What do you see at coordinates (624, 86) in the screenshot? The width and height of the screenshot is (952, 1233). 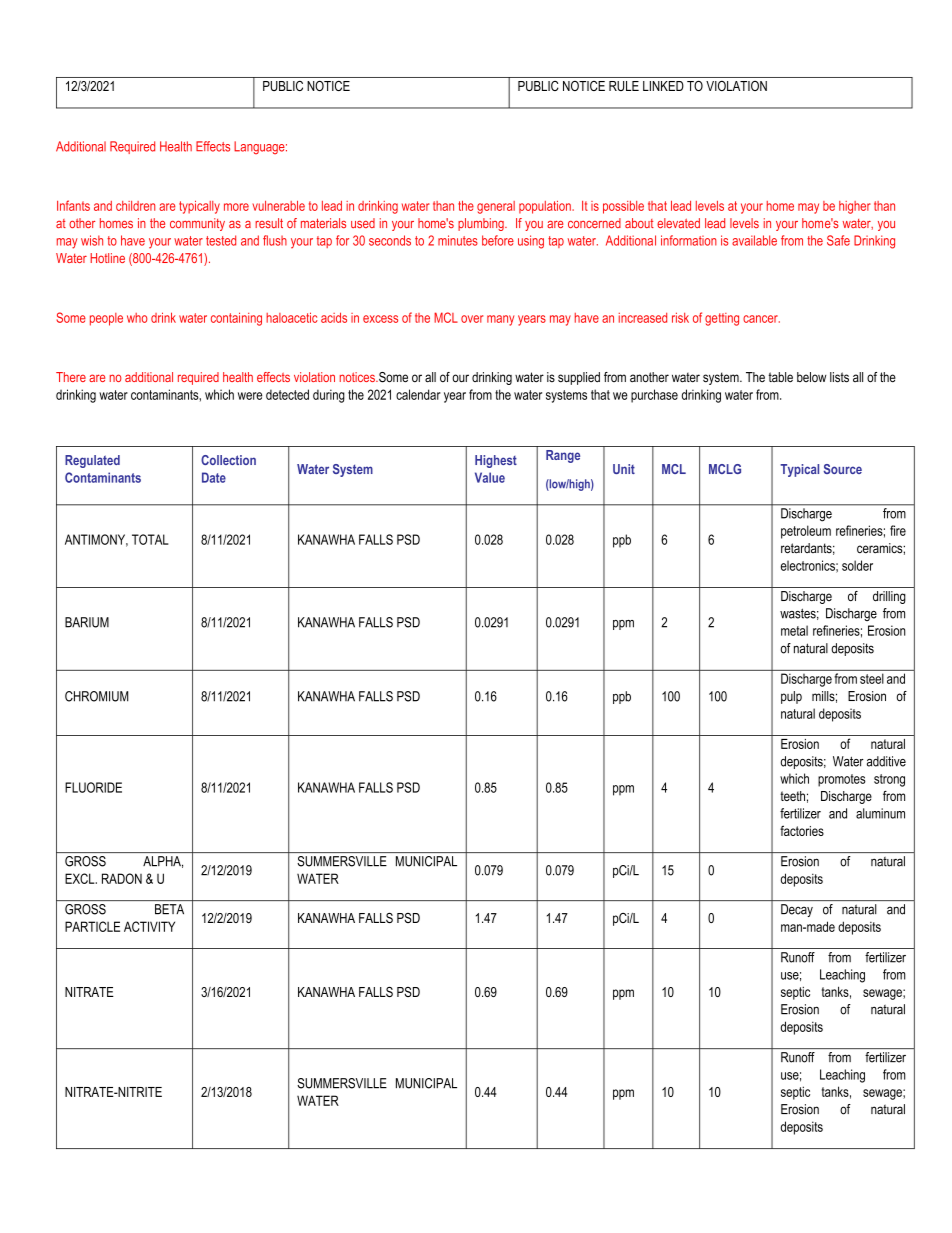 I see `RULE` at bounding box center [624, 86].
